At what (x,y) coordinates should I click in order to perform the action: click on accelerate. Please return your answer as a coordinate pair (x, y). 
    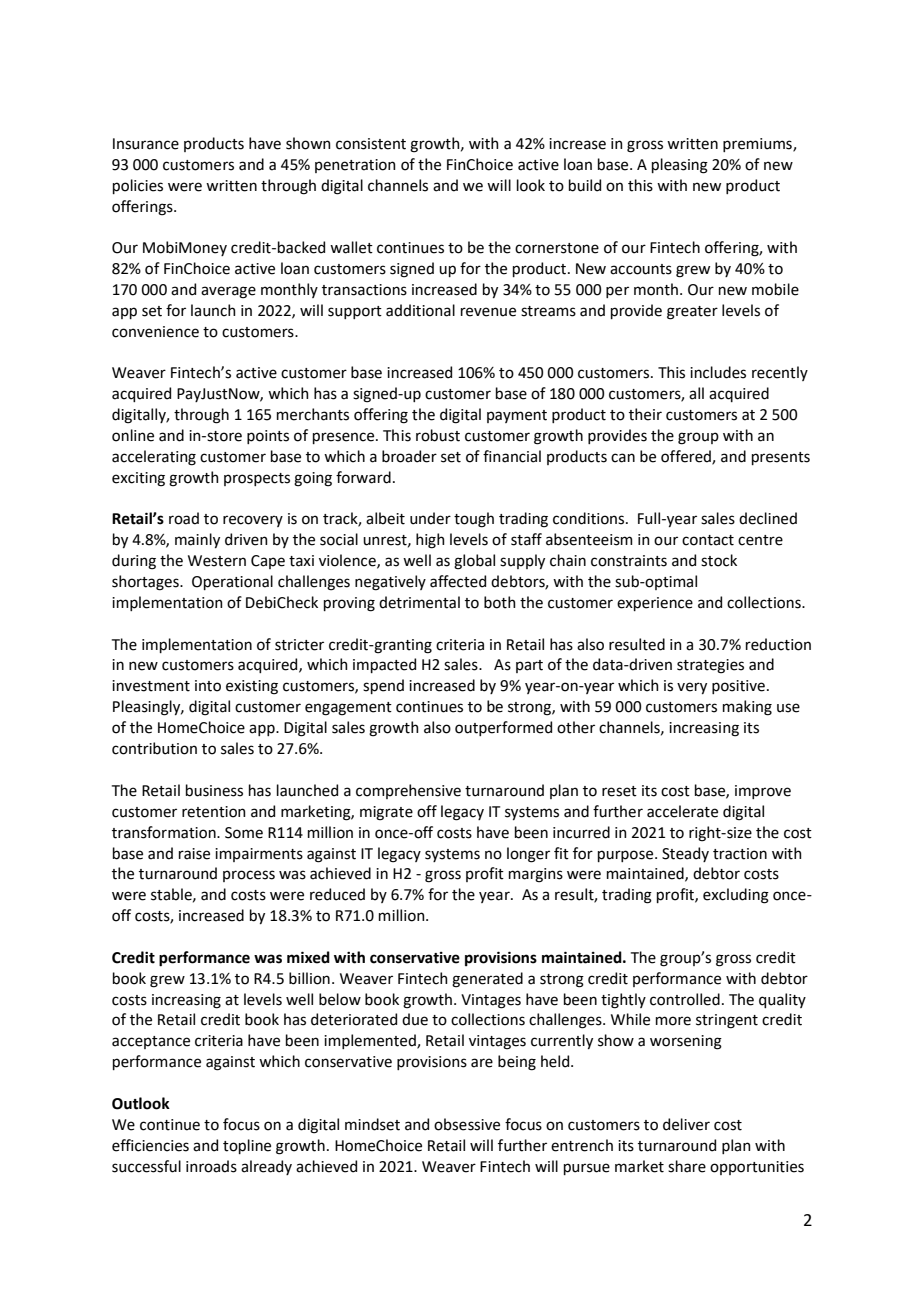
    Looking at the image, I should click on (682, 811).
